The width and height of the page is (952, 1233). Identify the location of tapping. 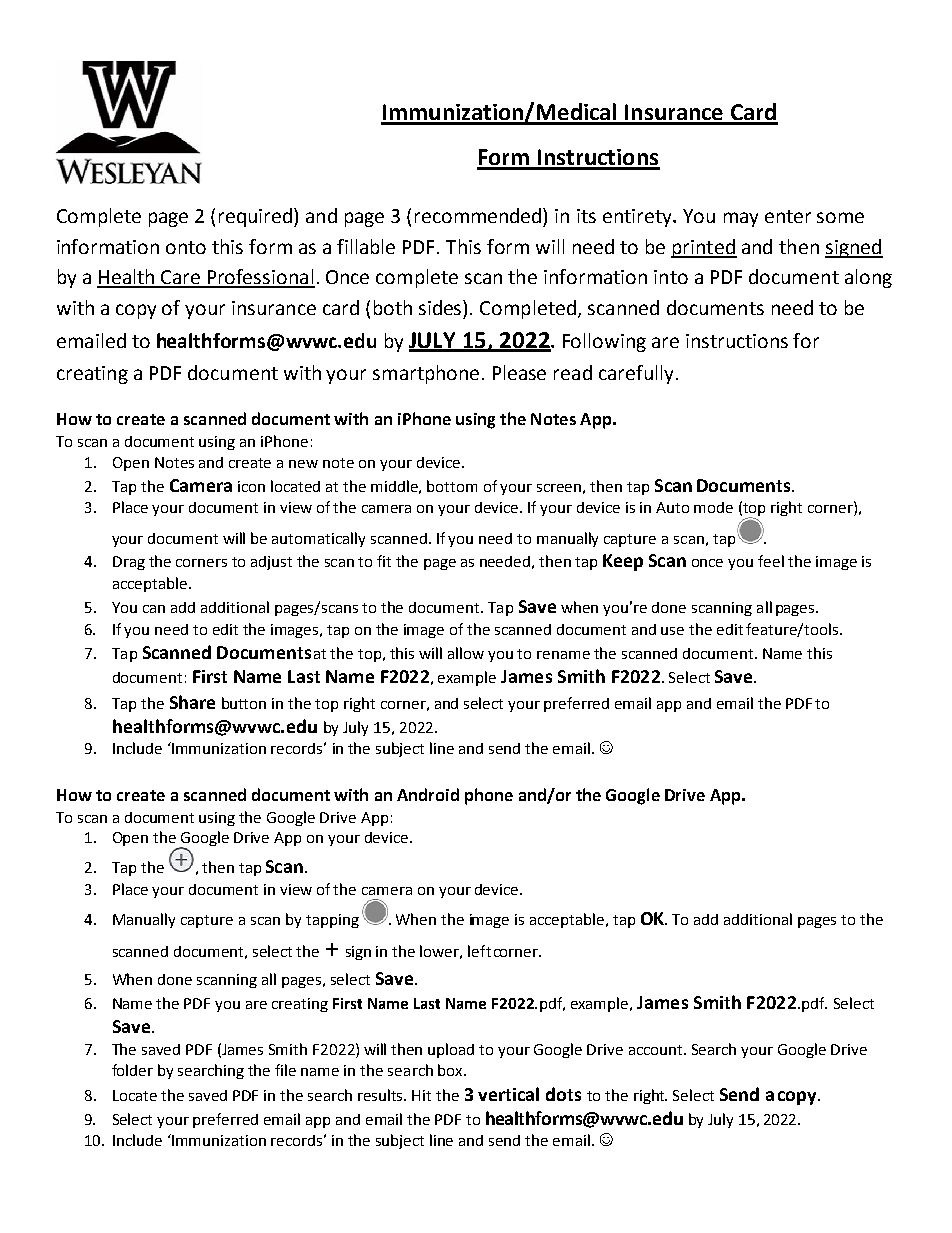
(332, 921).
